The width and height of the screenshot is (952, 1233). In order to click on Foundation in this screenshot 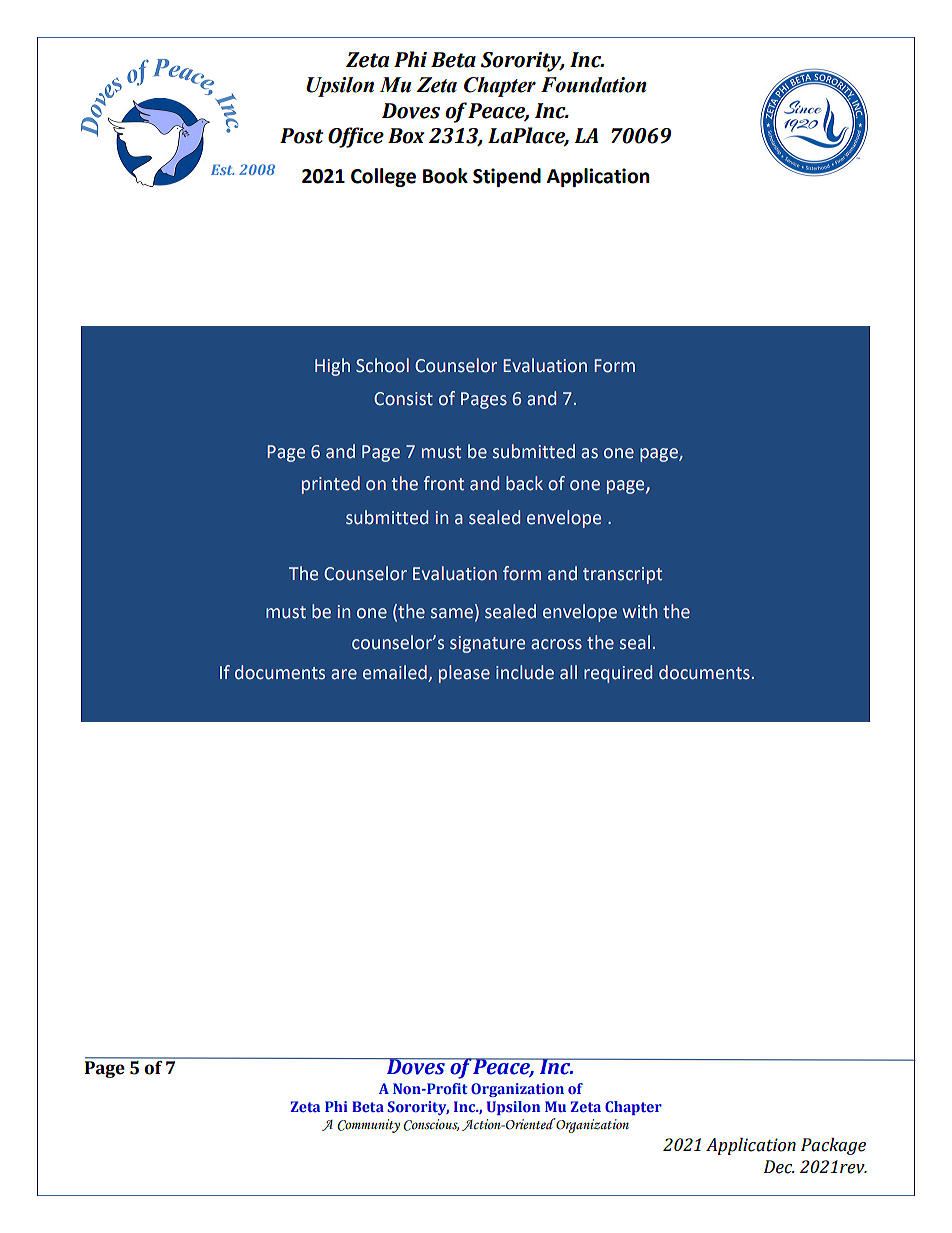, I will do `click(594, 85)`.
